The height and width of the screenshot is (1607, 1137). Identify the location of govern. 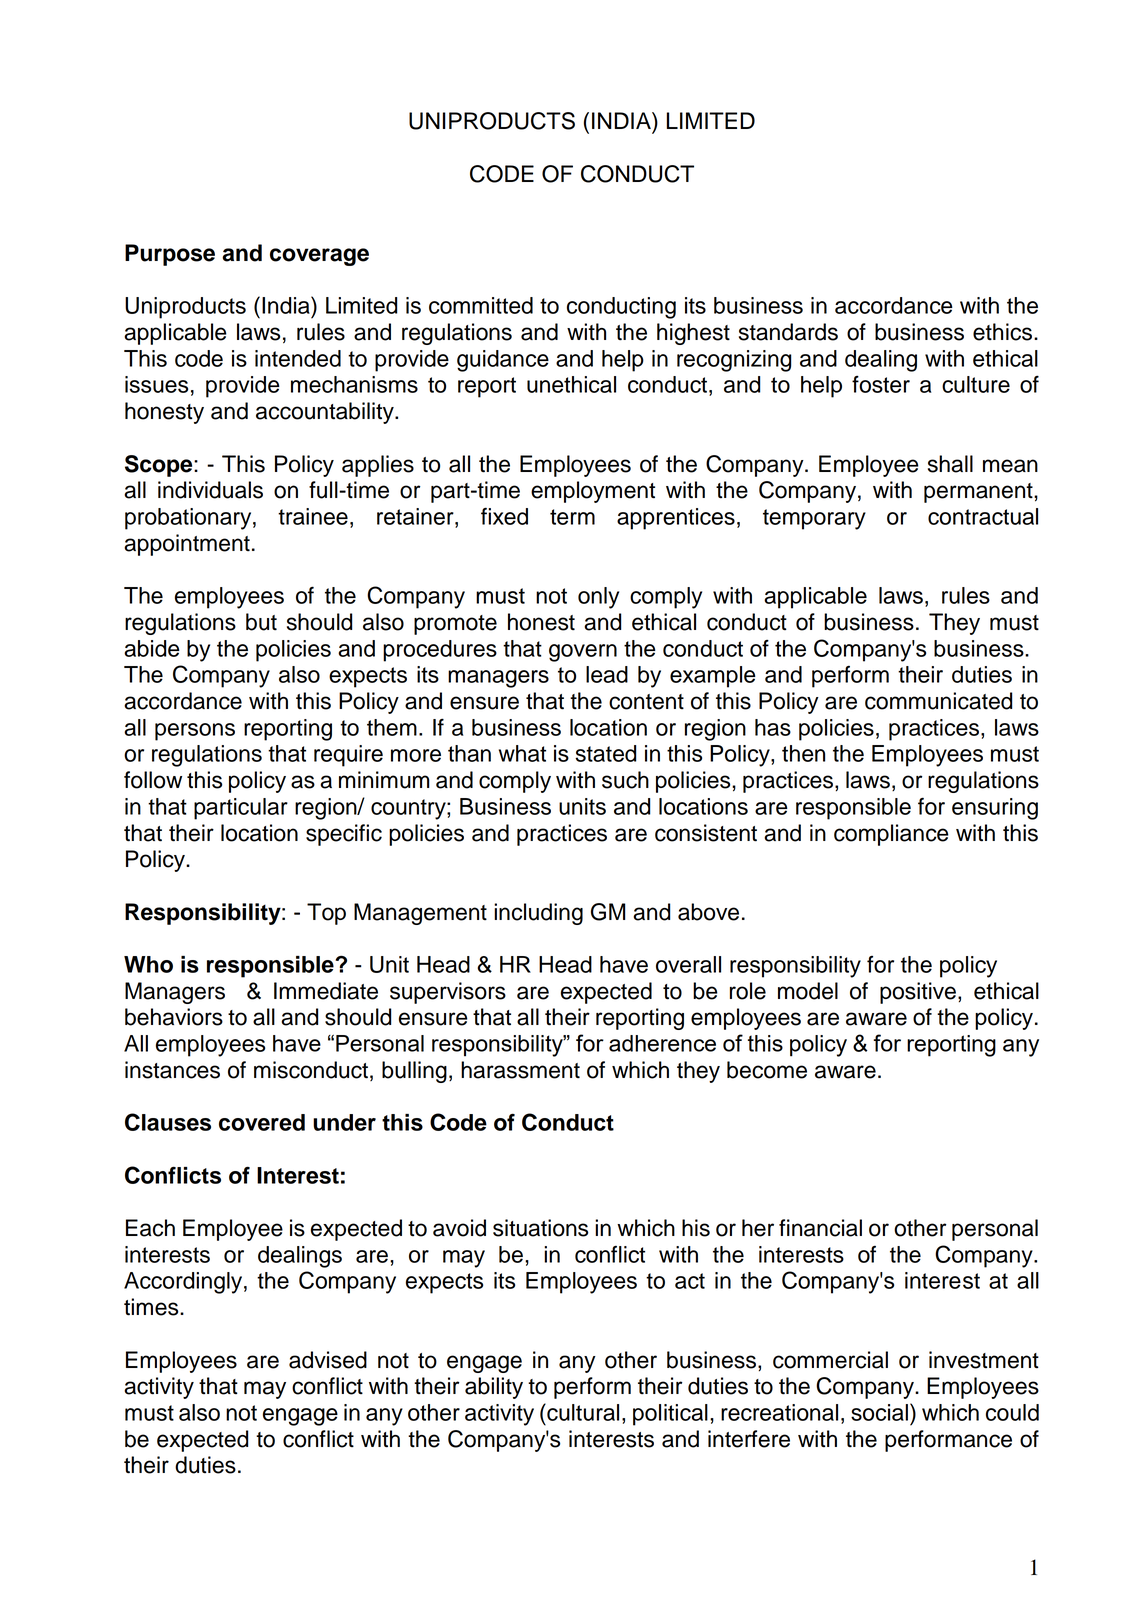
(583, 653).
